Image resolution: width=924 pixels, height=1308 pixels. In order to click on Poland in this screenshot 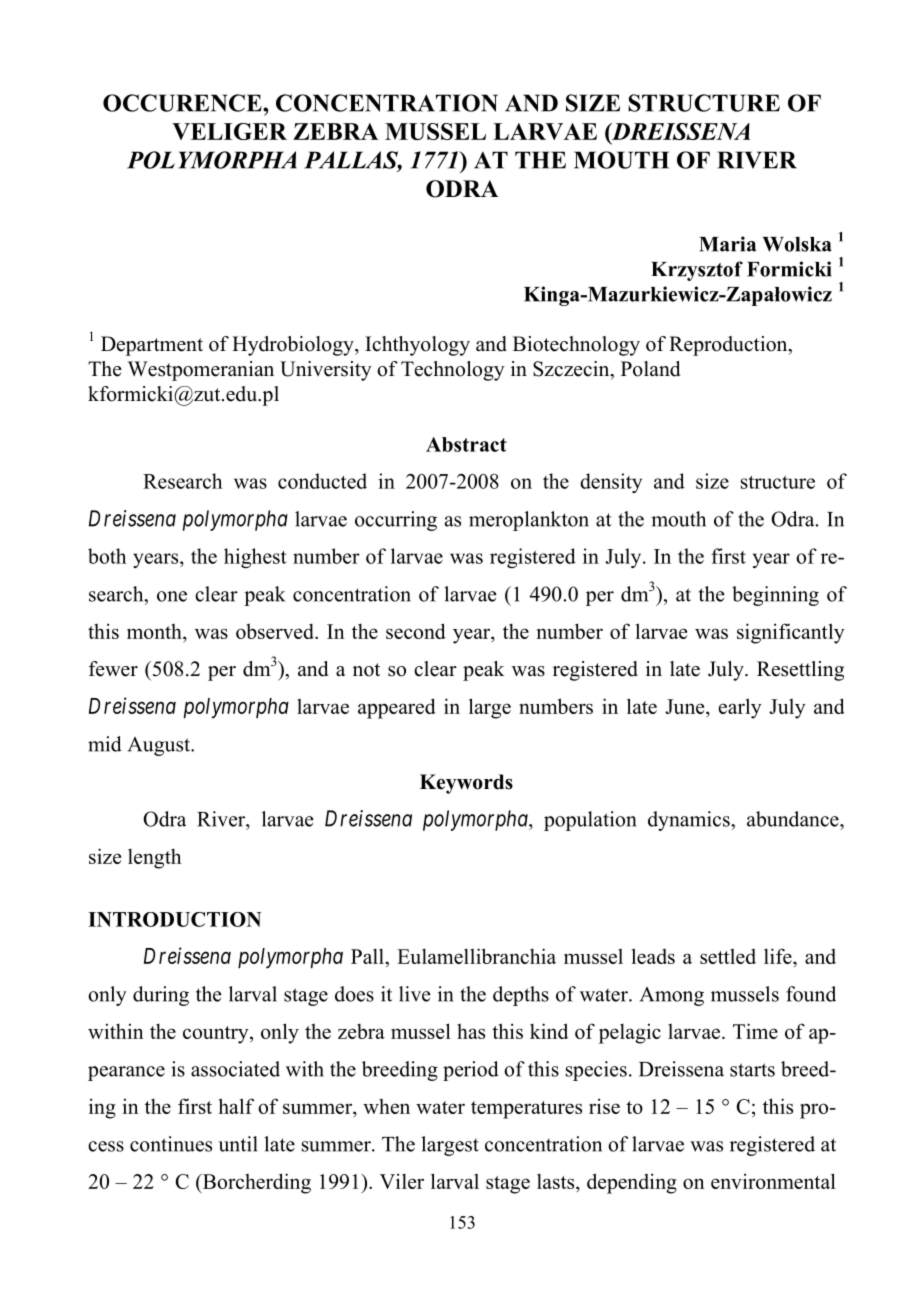, I will do `click(650, 369)`.
